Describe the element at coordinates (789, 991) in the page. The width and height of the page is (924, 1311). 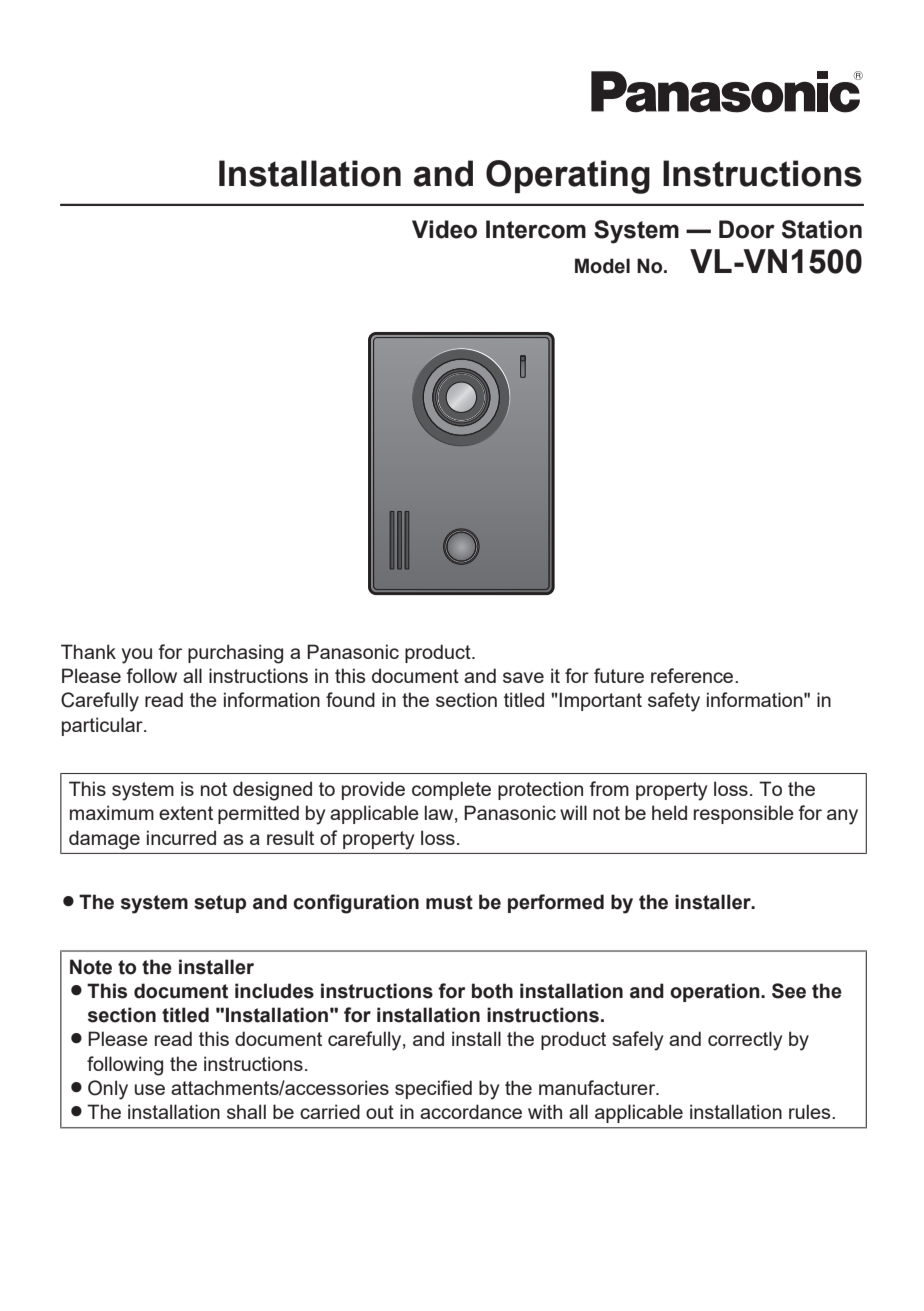
I see `See` at that location.
